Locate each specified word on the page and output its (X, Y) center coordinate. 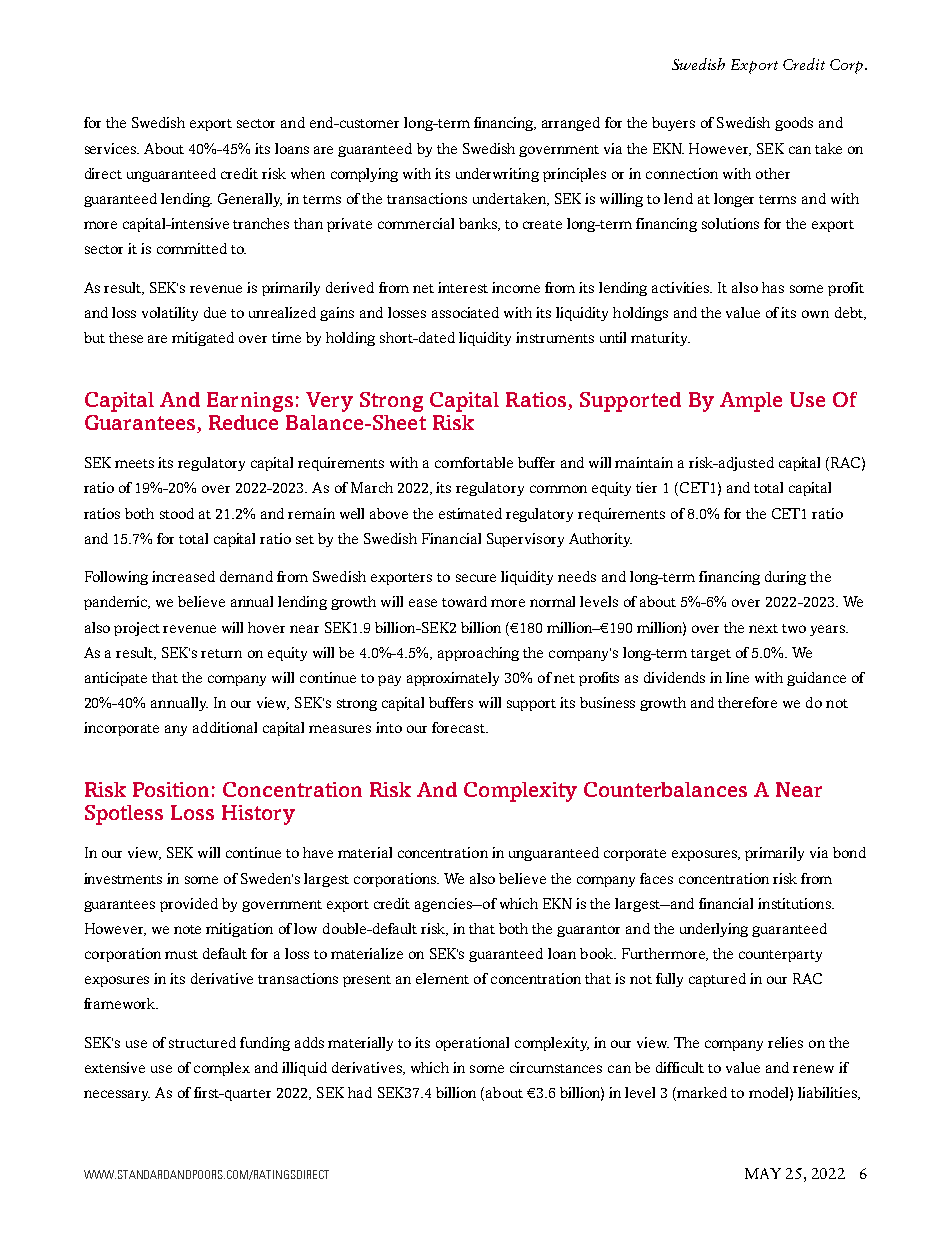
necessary (117, 1095)
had (360, 1092)
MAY (763, 1173)
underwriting (497, 175)
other (773, 173)
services (112, 148)
